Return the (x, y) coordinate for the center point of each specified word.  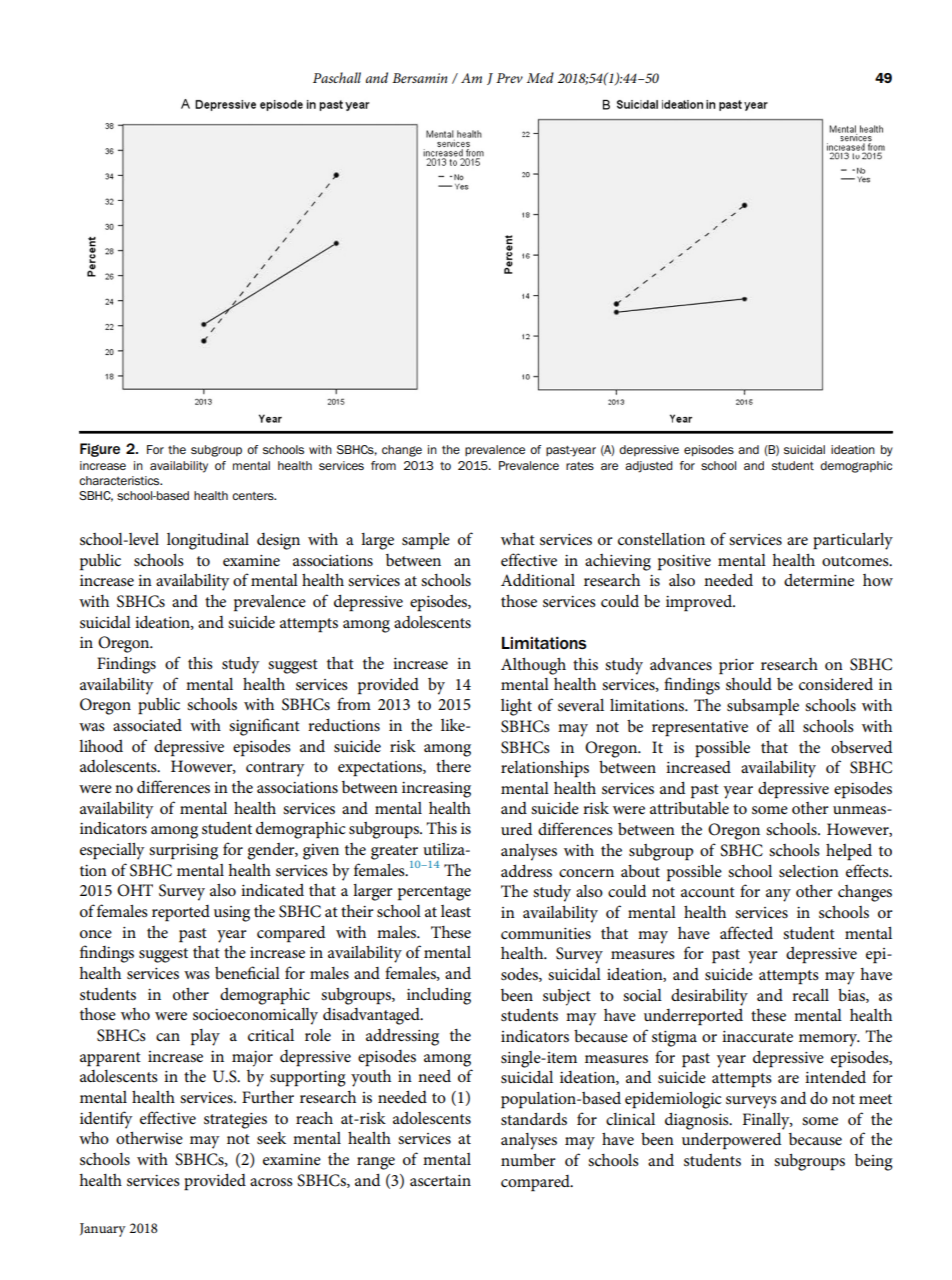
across (271, 1182)
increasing (436, 790)
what (518, 539)
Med (540, 77)
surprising (183, 852)
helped (849, 852)
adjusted (649, 467)
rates (580, 466)
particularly (853, 541)
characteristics (120, 480)
